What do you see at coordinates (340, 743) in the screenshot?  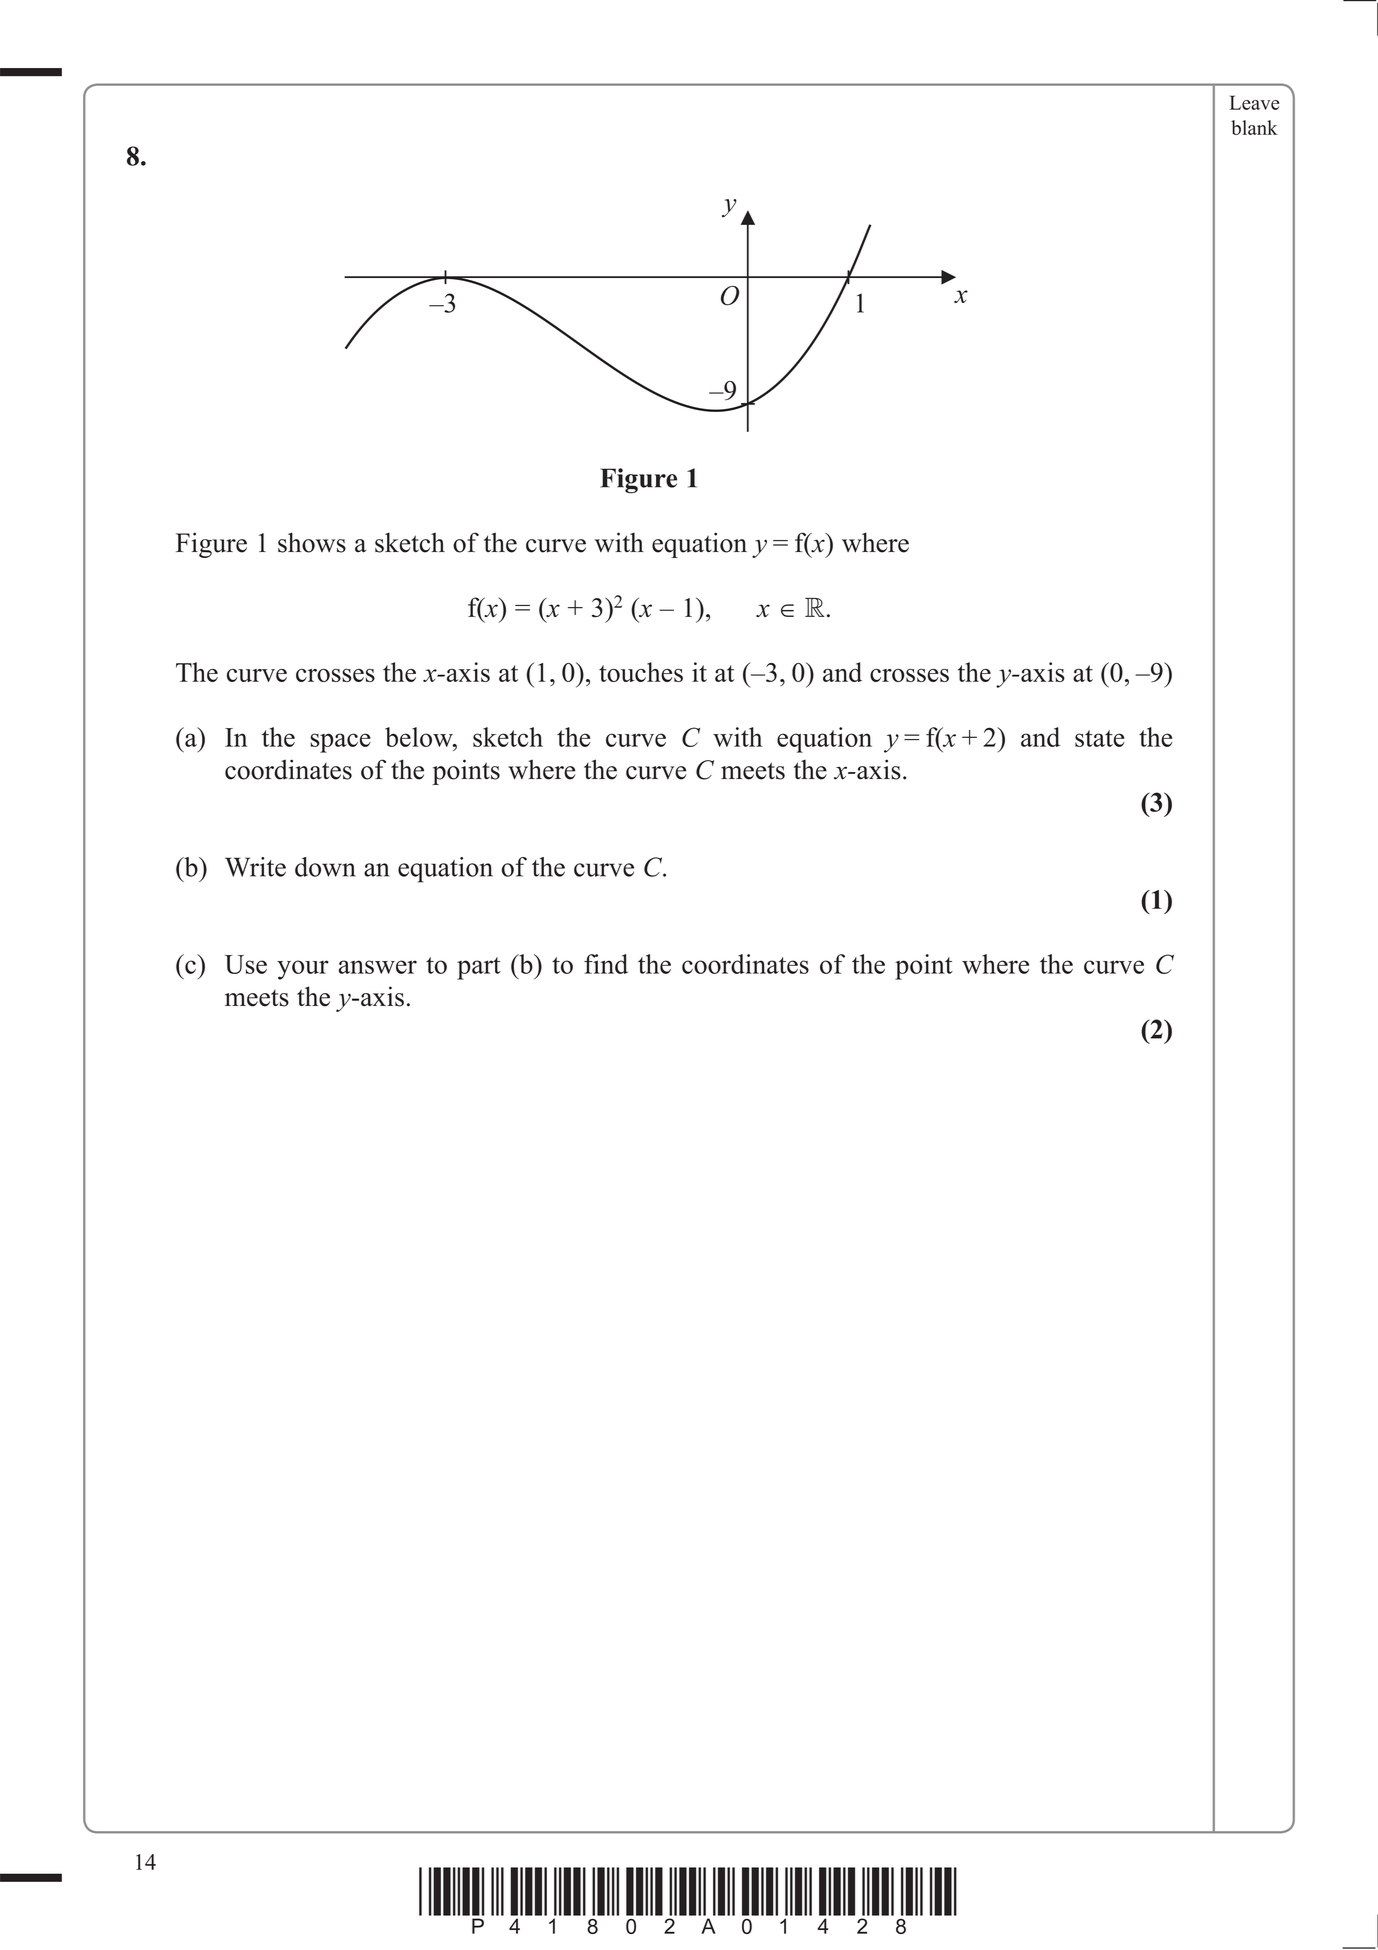 I see `space` at bounding box center [340, 743].
